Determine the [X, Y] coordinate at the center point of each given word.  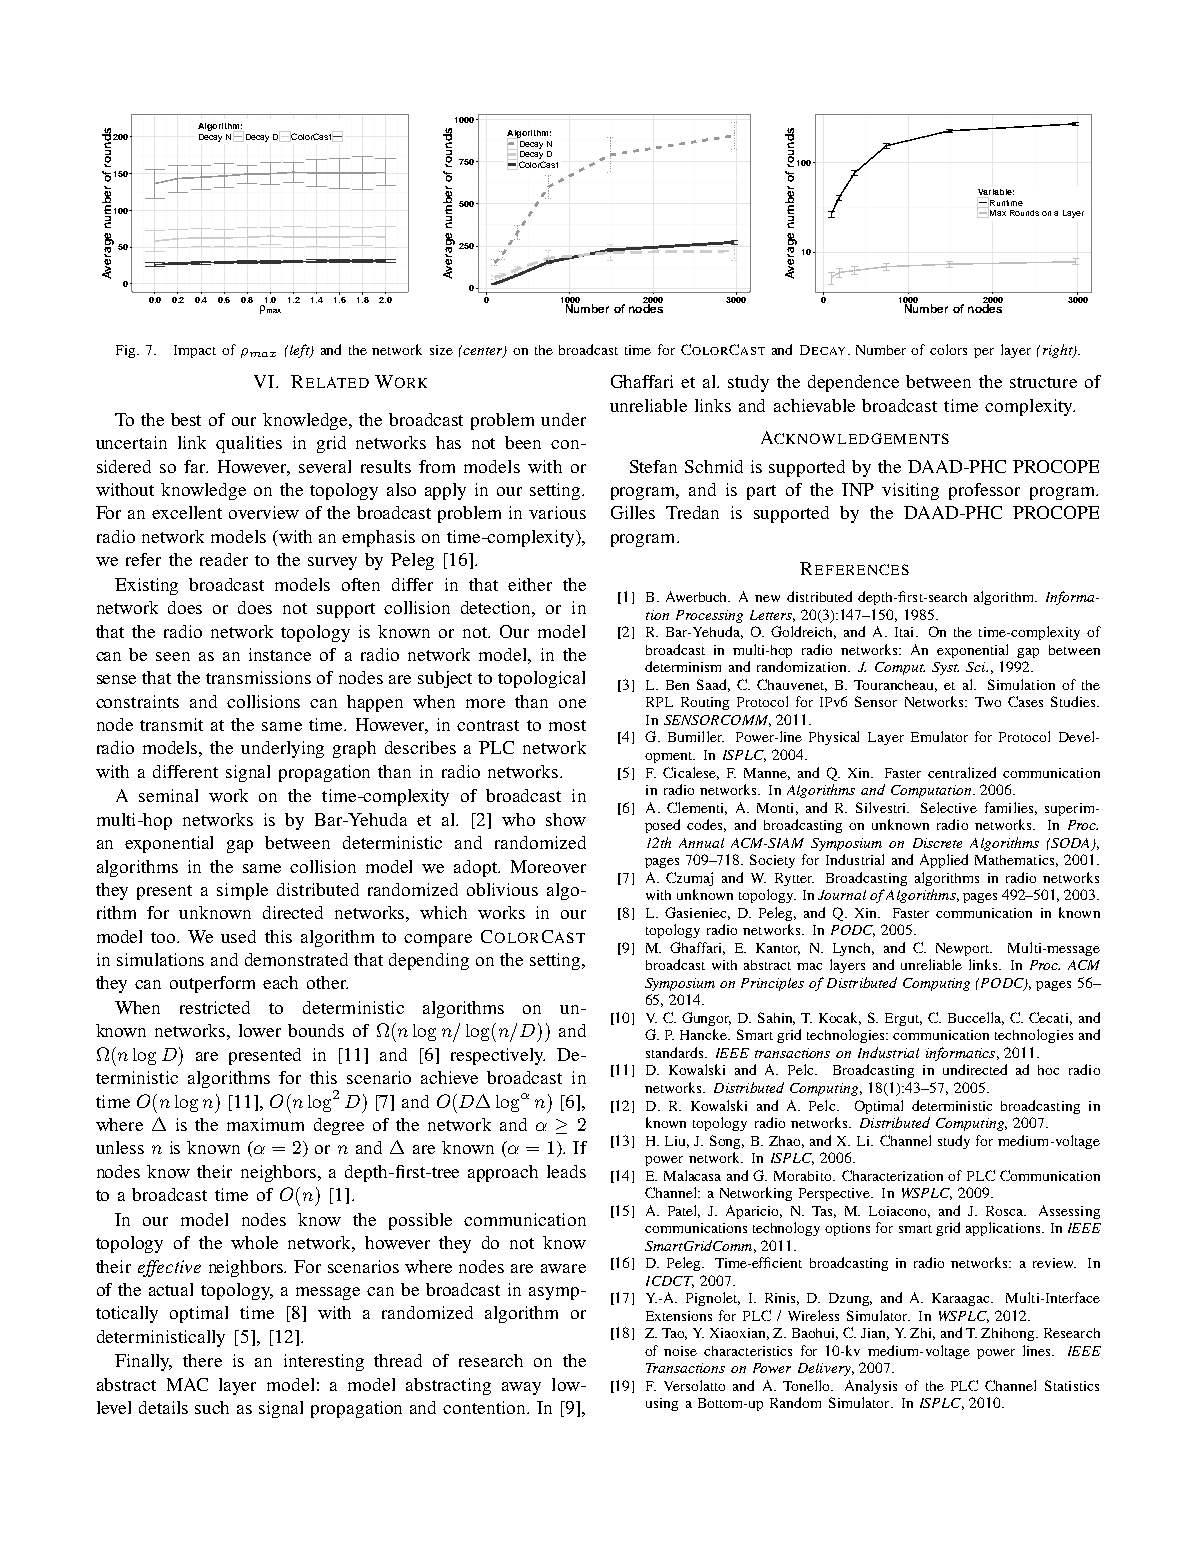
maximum [265, 1124]
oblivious [502, 889]
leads [566, 1171]
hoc [1048, 1070]
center [483, 351]
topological [541, 679]
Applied [944, 861]
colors [948, 349]
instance [280, 654]
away [521, 1388]
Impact [195, 351]
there [202, 1360]
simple [242, 891]
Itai [906, 632]
